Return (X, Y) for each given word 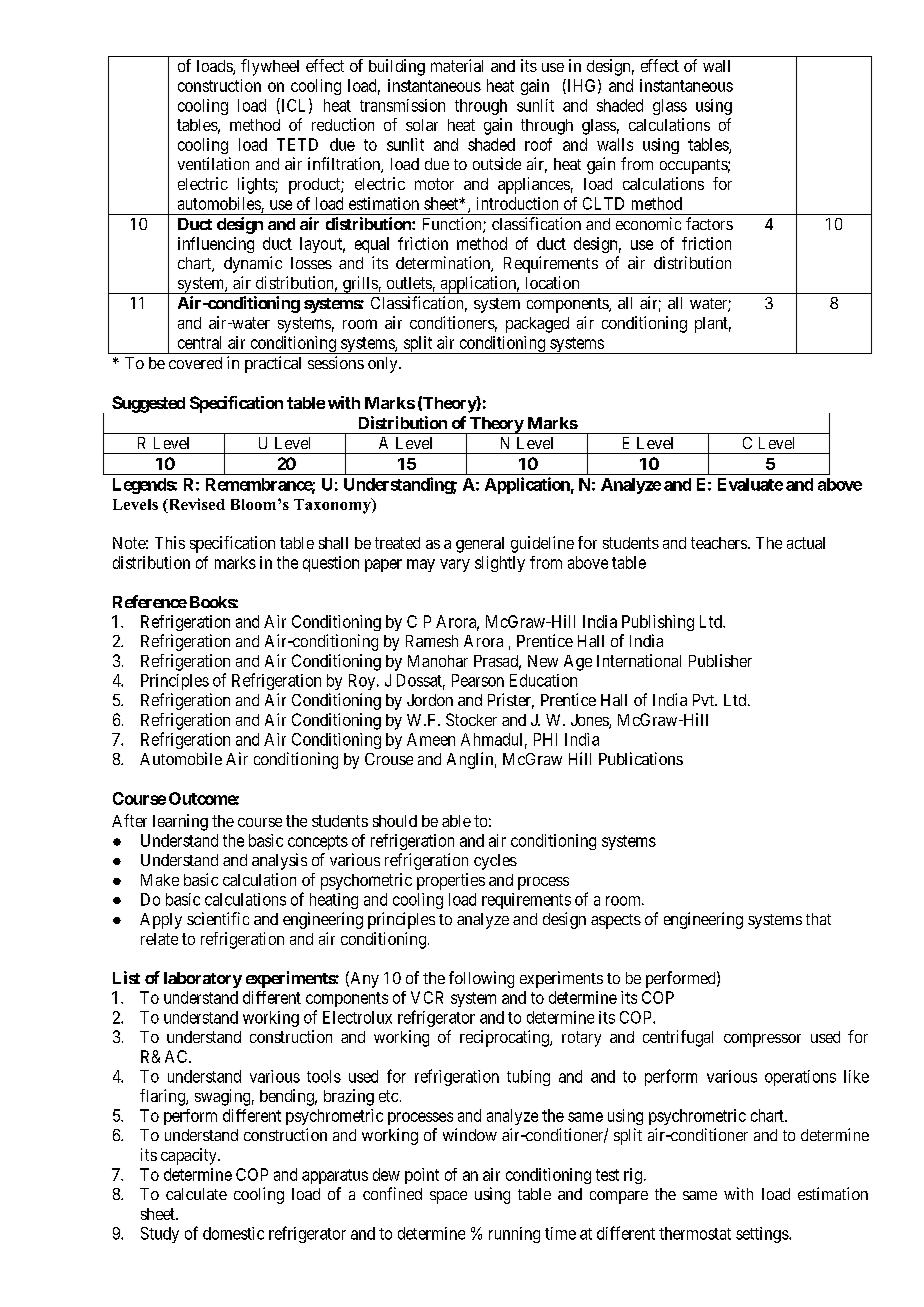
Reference (150, 601)
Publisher (720, 660)
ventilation (213, 163)
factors (709, 223)
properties (451, 881)
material (457, 65)
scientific (218, 918)
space (448, 1197)
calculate (196, 1194)
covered (195, 363)
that (818, 919)
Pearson (478, 680)
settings (763, 1235)
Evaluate (750, 484)
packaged (537, 325)
